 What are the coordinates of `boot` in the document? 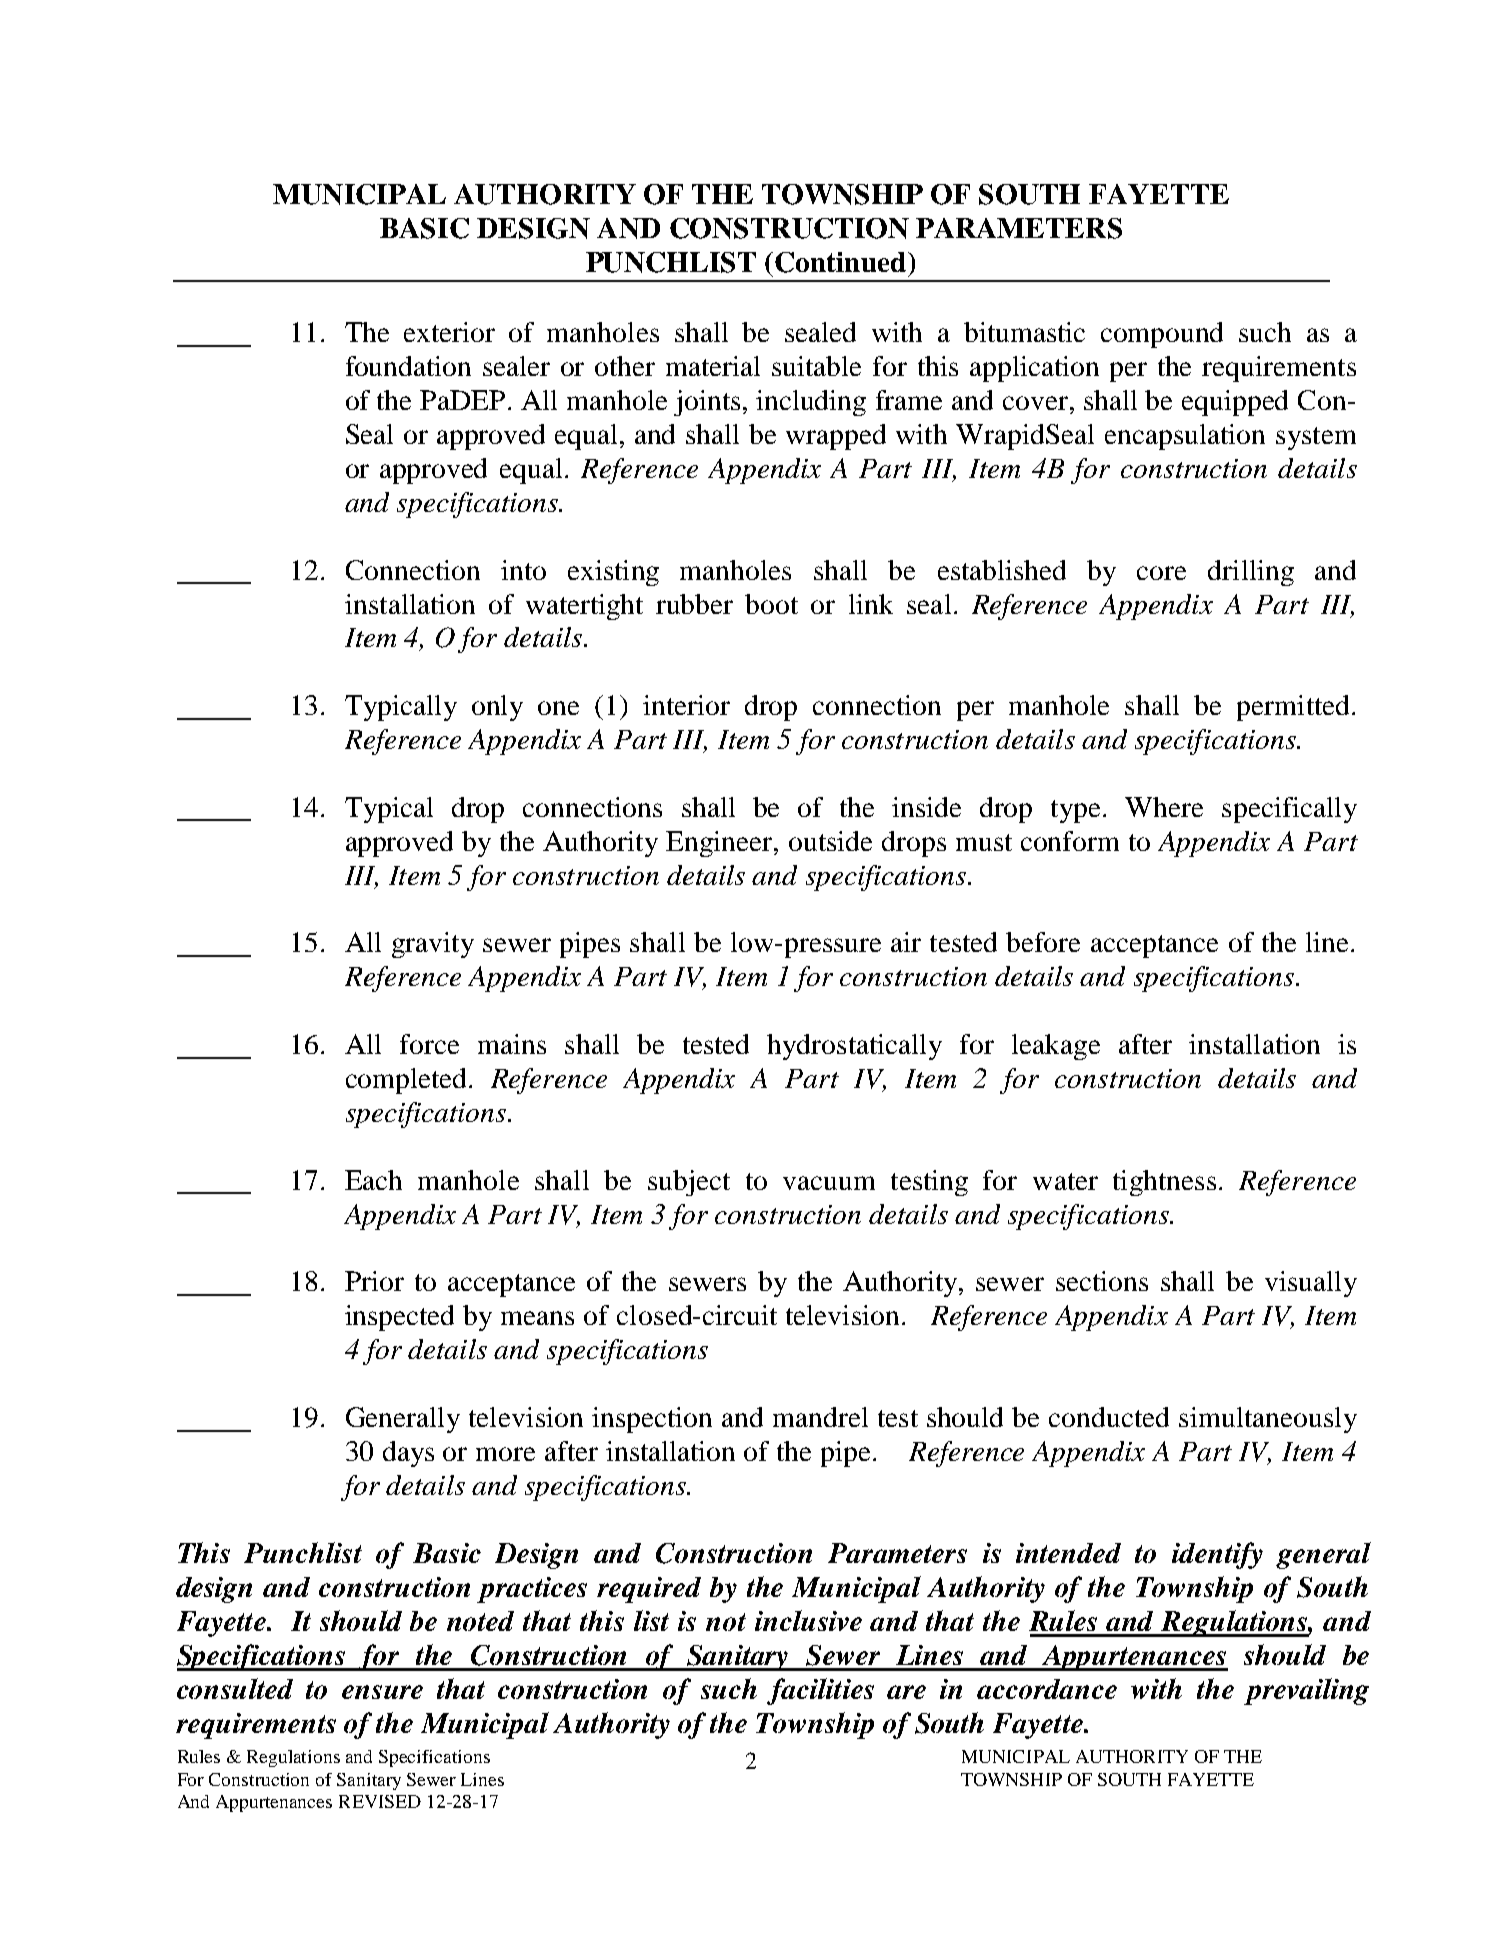 It's located at (771, 604).
